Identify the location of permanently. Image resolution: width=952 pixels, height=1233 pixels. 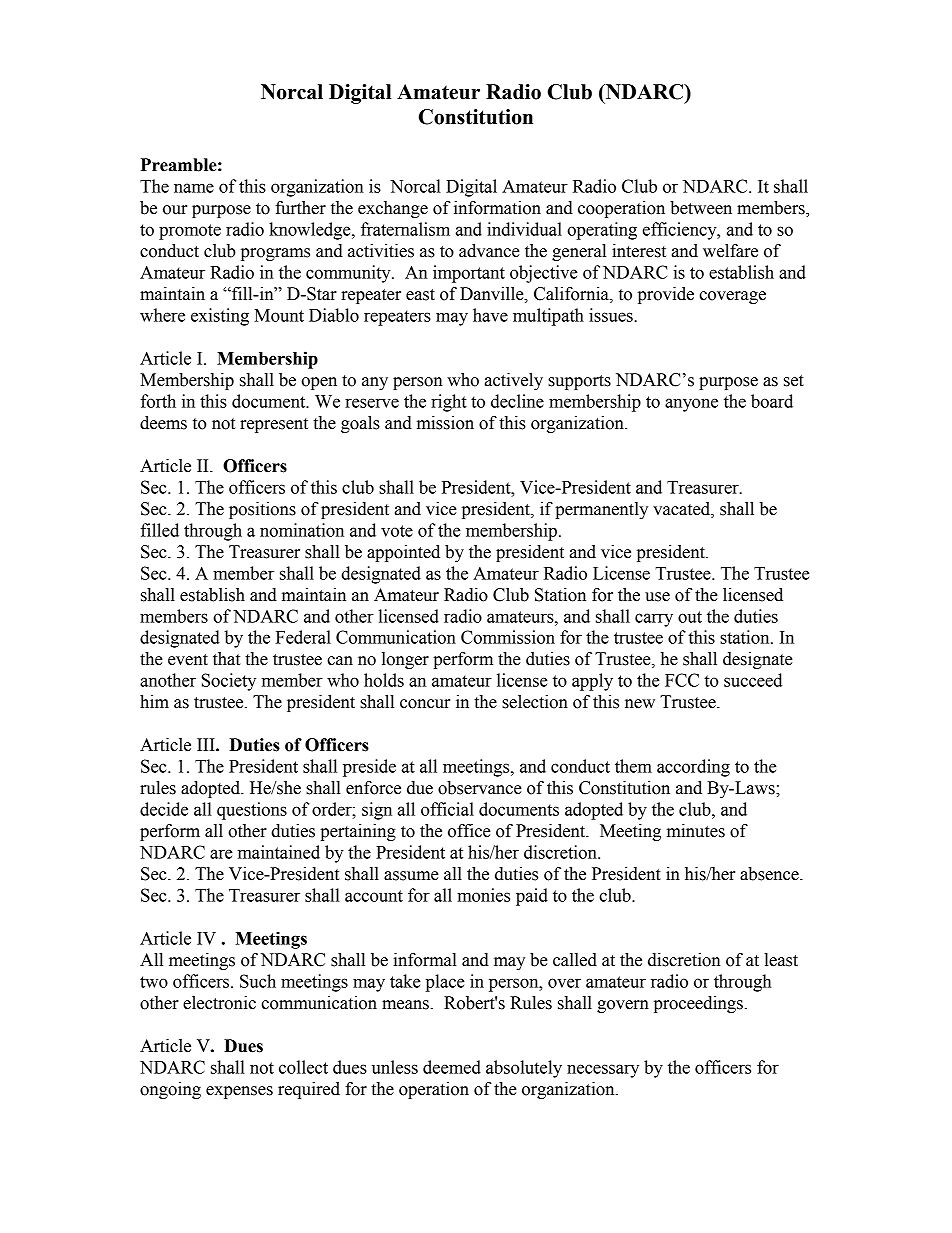
(601, 510).
